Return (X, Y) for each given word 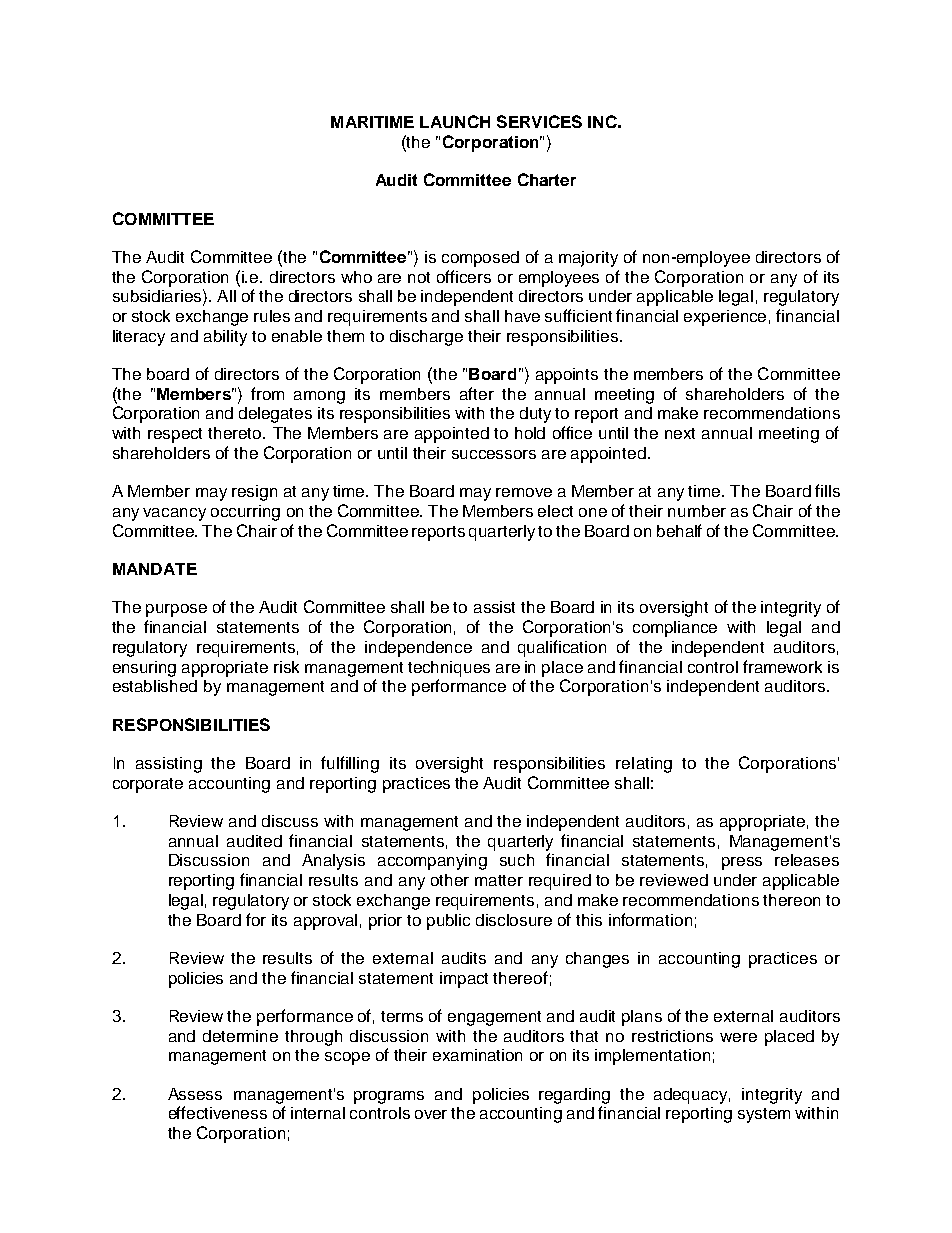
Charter (547, 179)
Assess (195, 1094)
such (517, 860)
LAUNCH (455, 121)
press (742, 863)
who (356, 277)
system (764, 1115)
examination (477, 1055)
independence (418, 649)
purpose (176, 610)
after (477, 393)
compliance (675, 629)
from (267, 393)
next (680, 433)
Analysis (333, 862)
